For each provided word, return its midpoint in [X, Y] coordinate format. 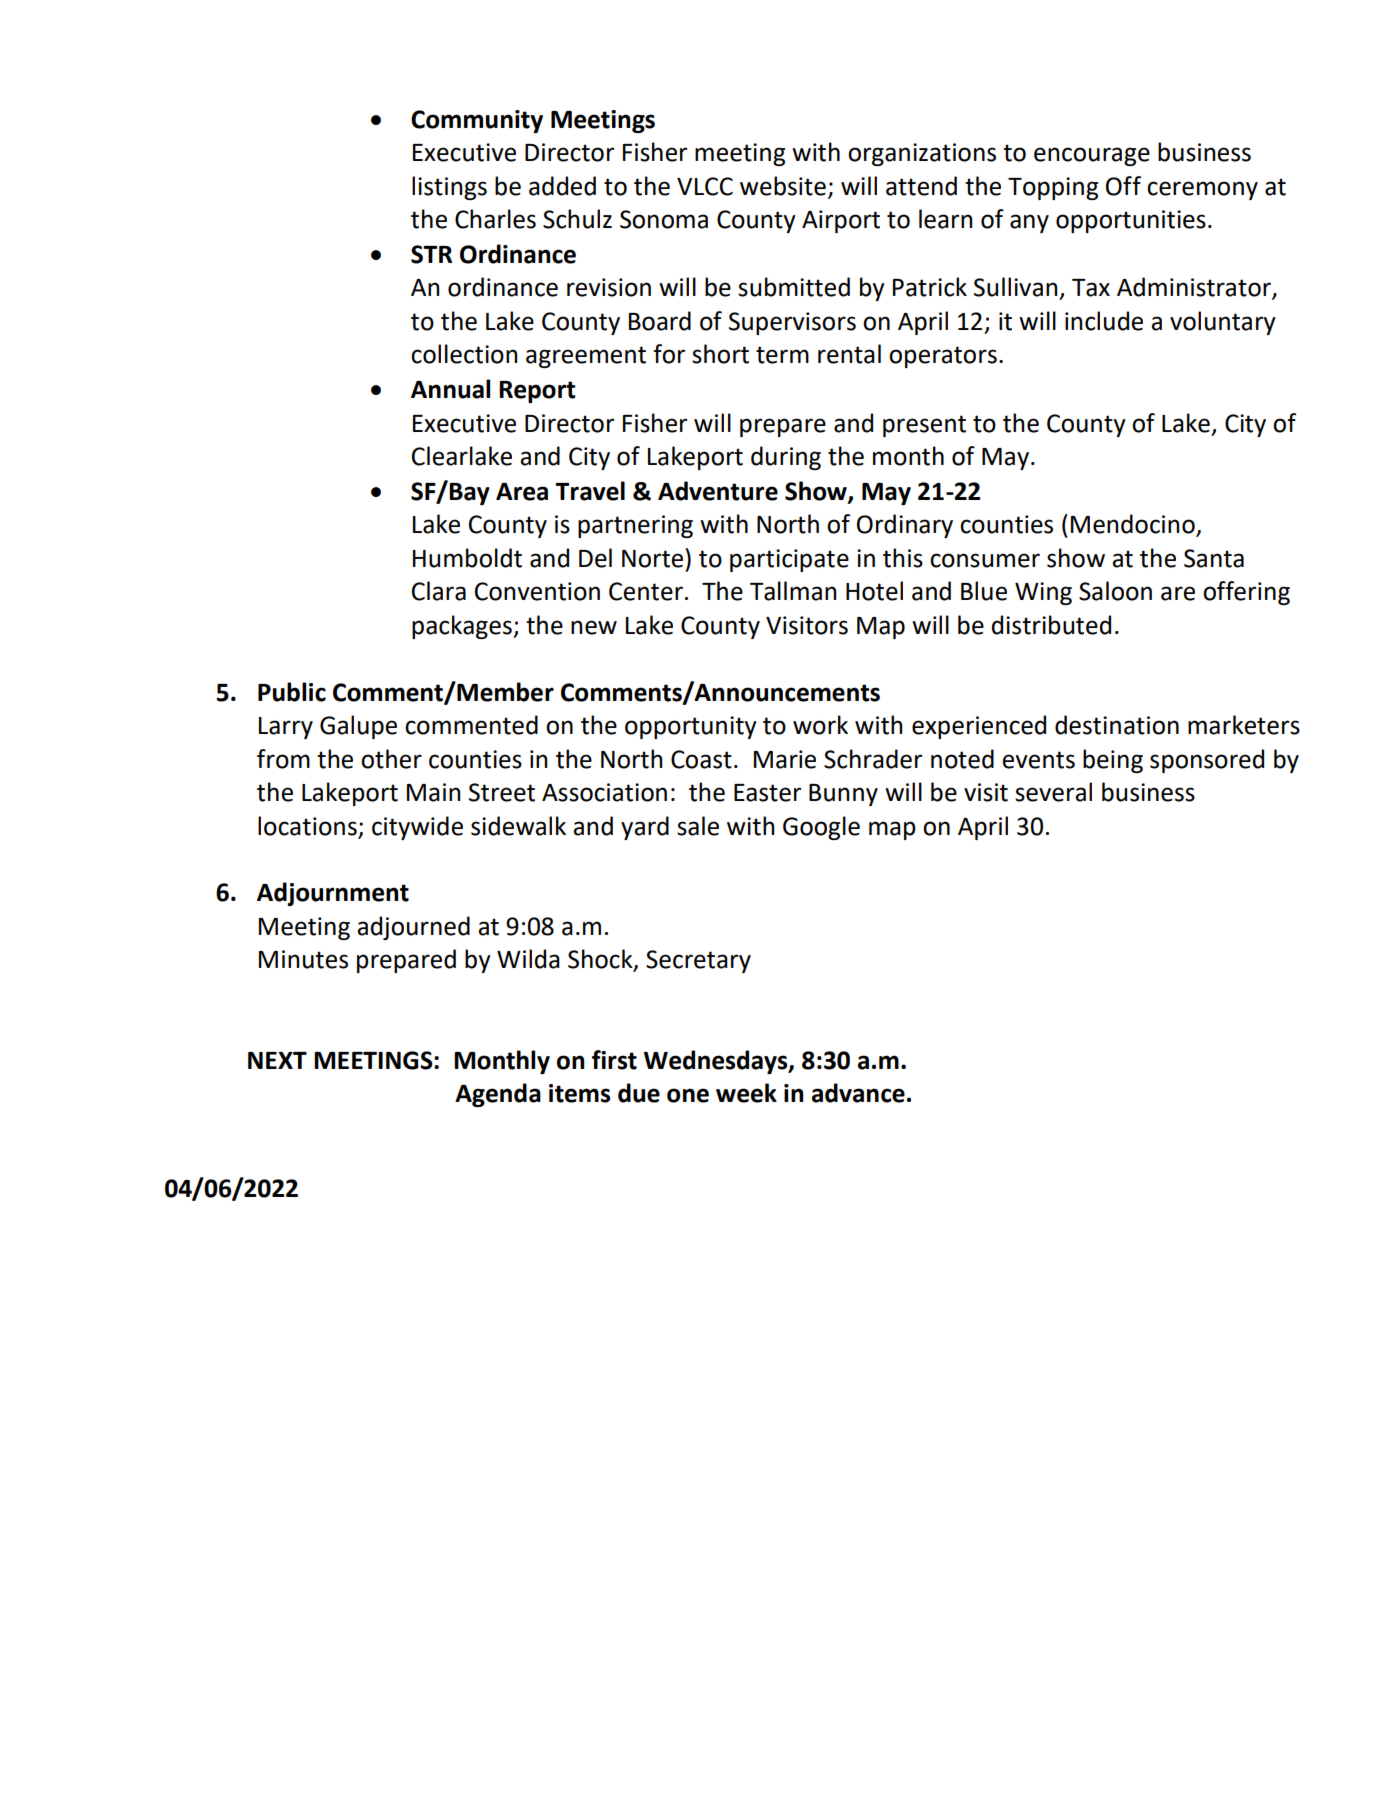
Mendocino [1134, 525]
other [391, 759]
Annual [450, 389]
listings [449, 188]
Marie [785, 759]
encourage [1092, 156]
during [786, 458]
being [1113, 761]
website [783, 186]
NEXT [277, 1060]
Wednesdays [717, 1062]
